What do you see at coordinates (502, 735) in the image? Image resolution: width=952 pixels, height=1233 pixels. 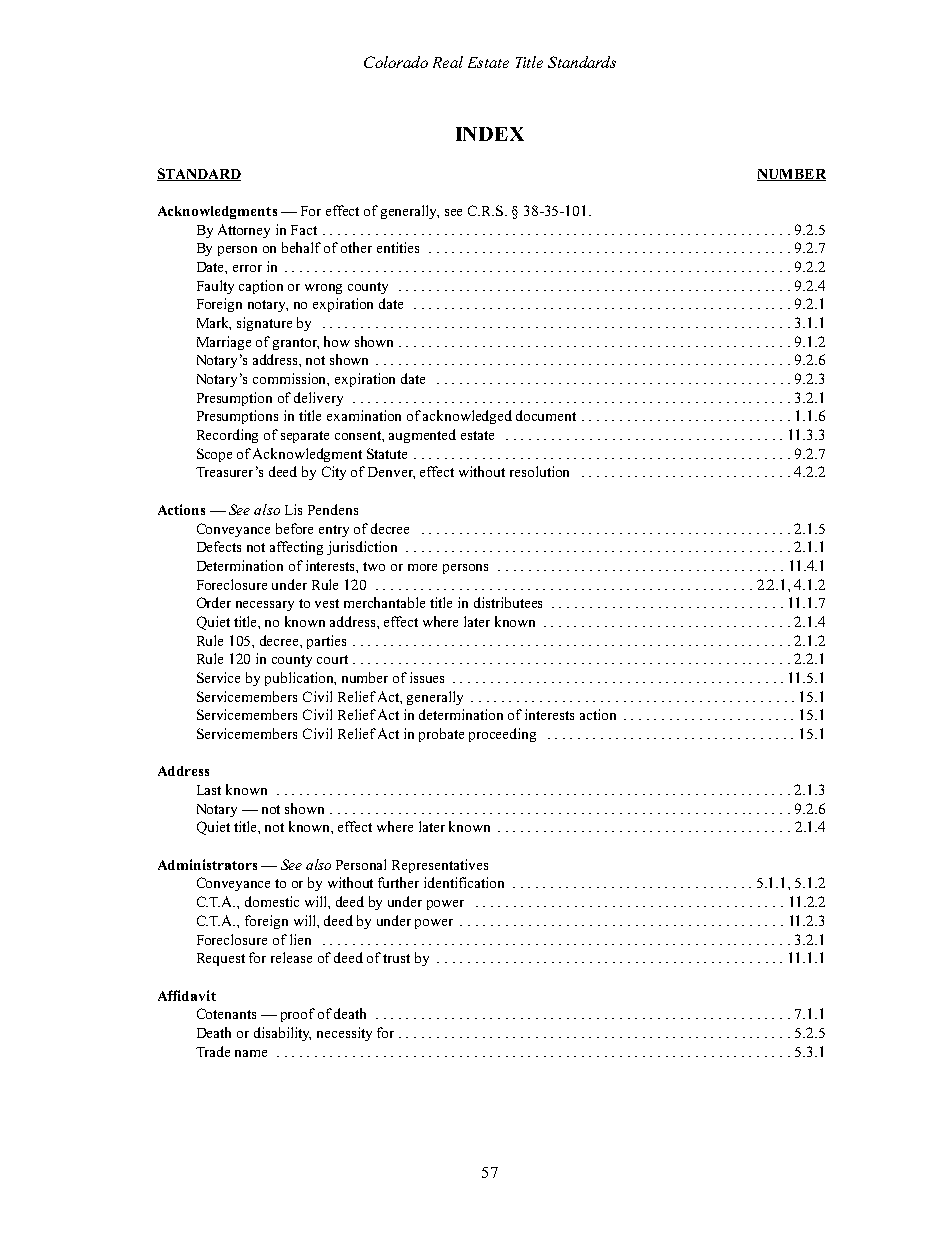 I see `proceeding` at bounding box center [502, 735].
